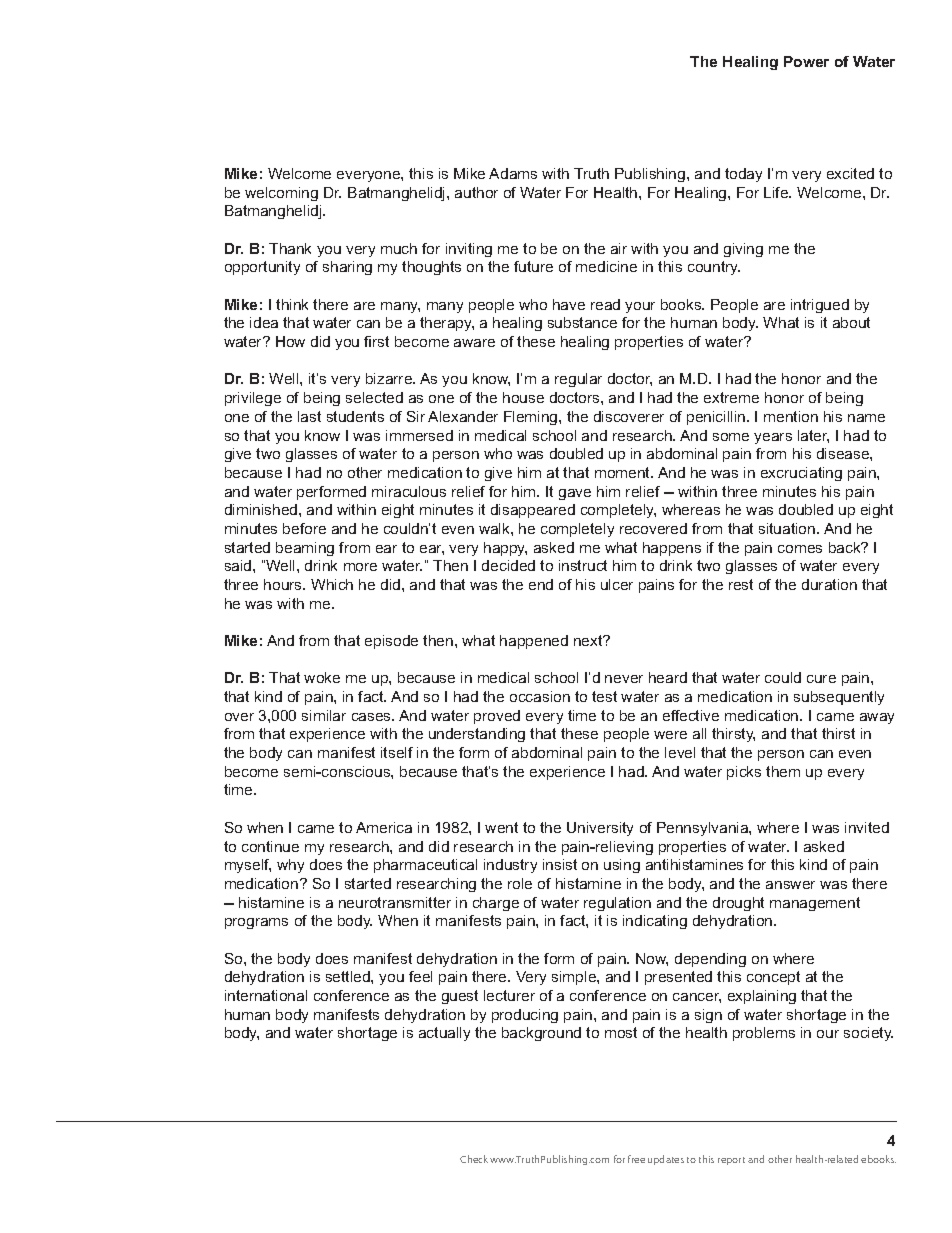 This screenshot has width=952, height=1233. What do you see at coordinates (256, 923) in the screenshot?
I see `programs` at bounding box center [256, 923].
